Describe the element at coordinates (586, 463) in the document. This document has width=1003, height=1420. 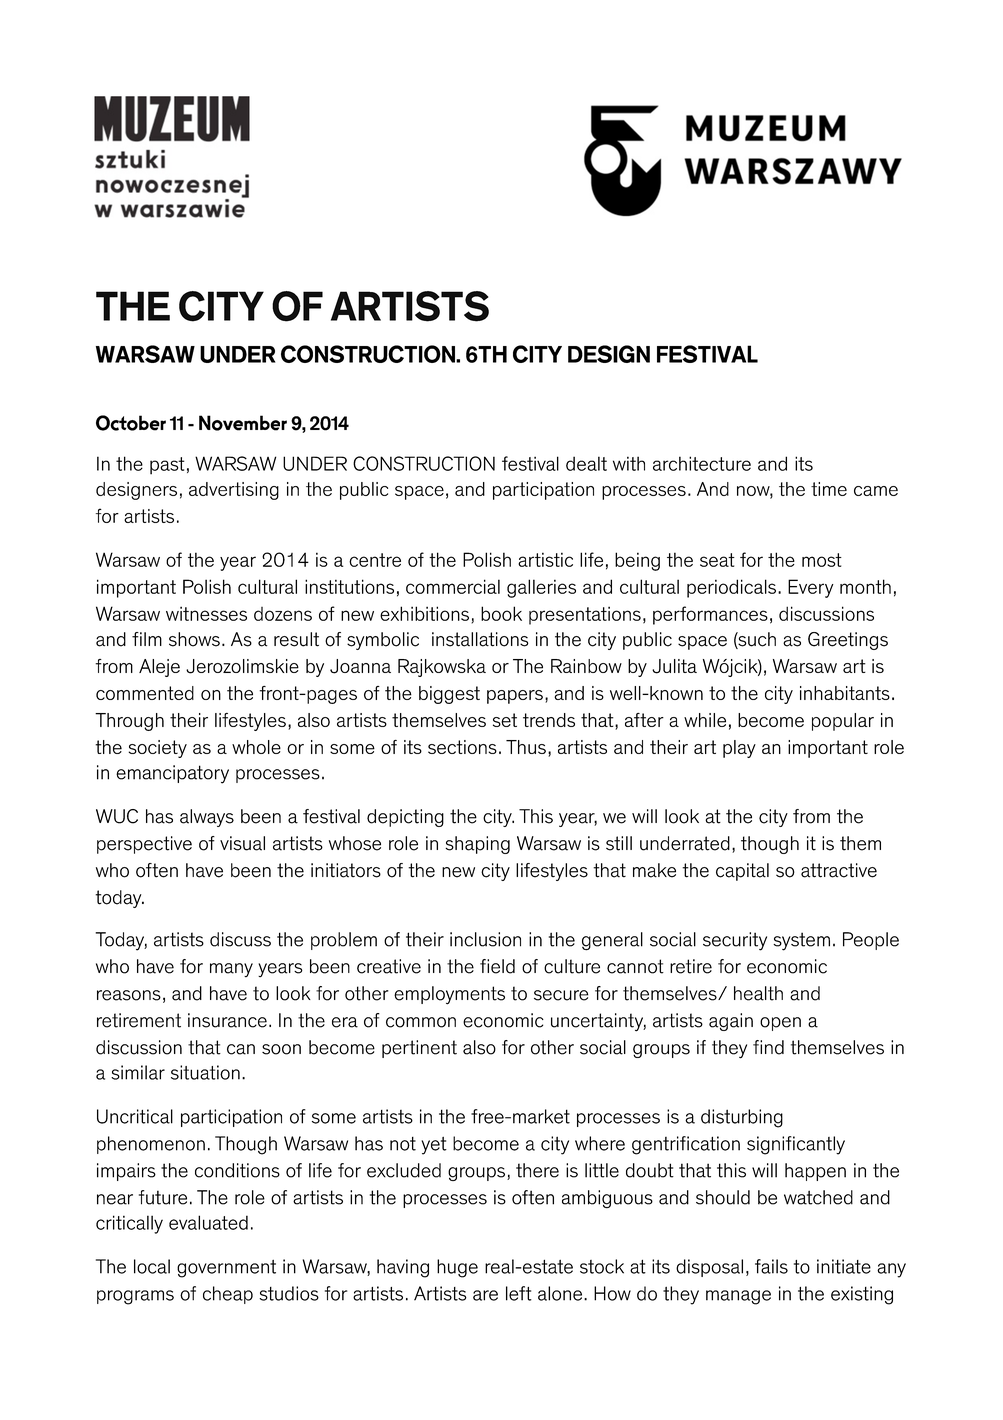
I see `dealt` at that location.
